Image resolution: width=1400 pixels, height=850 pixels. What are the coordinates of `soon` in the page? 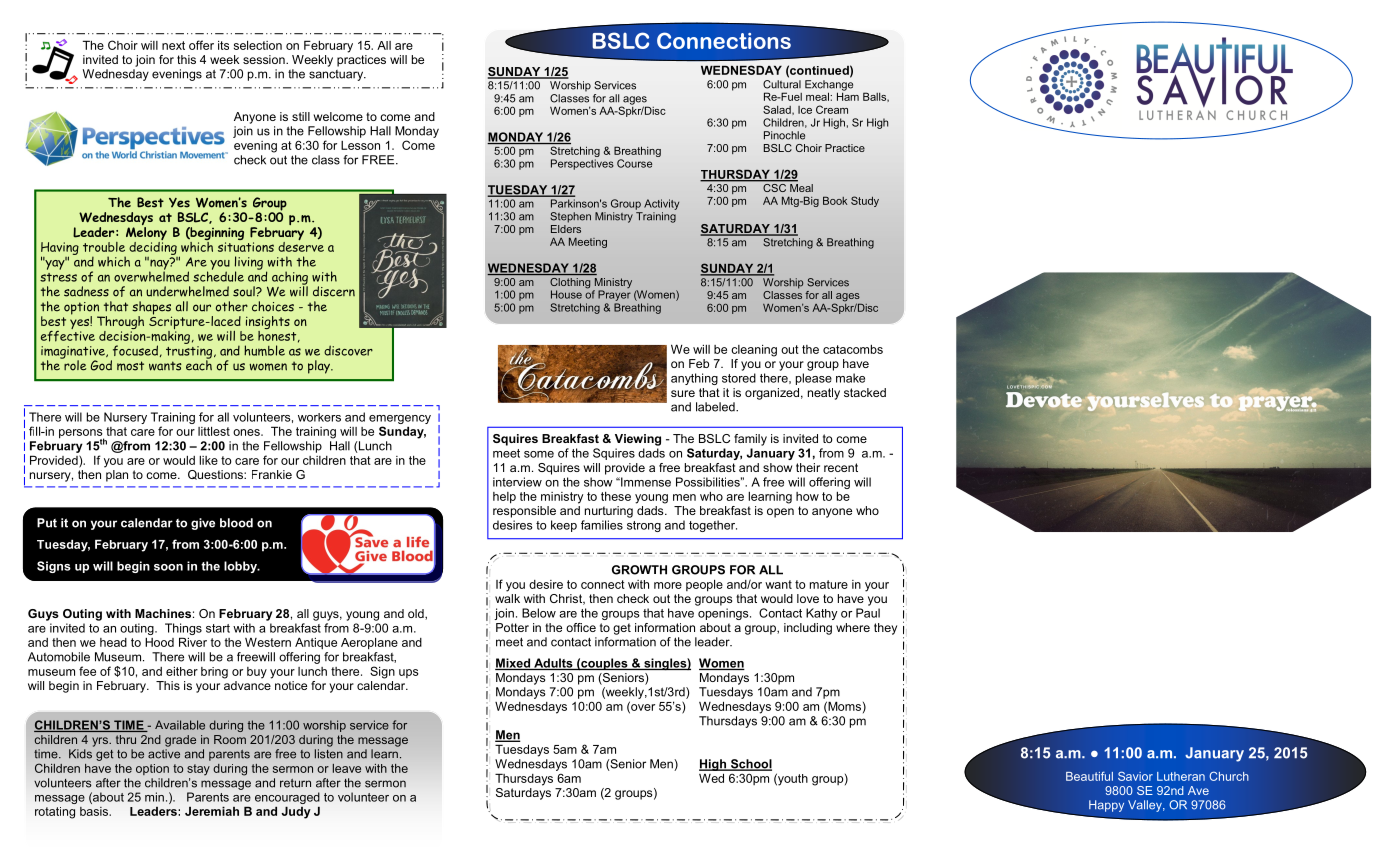 It's located at (168, 567).
